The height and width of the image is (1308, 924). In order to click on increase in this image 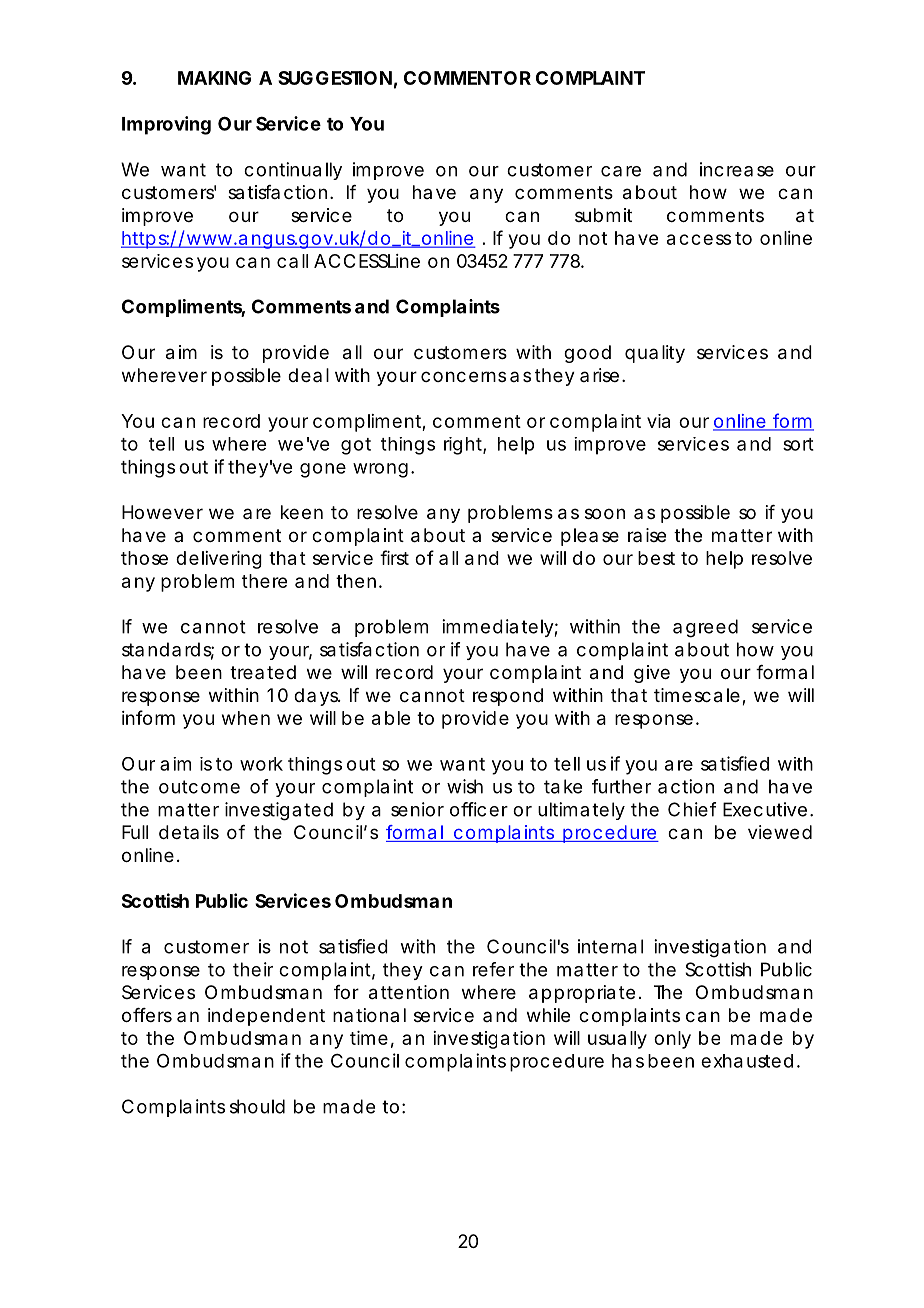, I will do `click(737, 169)`.
